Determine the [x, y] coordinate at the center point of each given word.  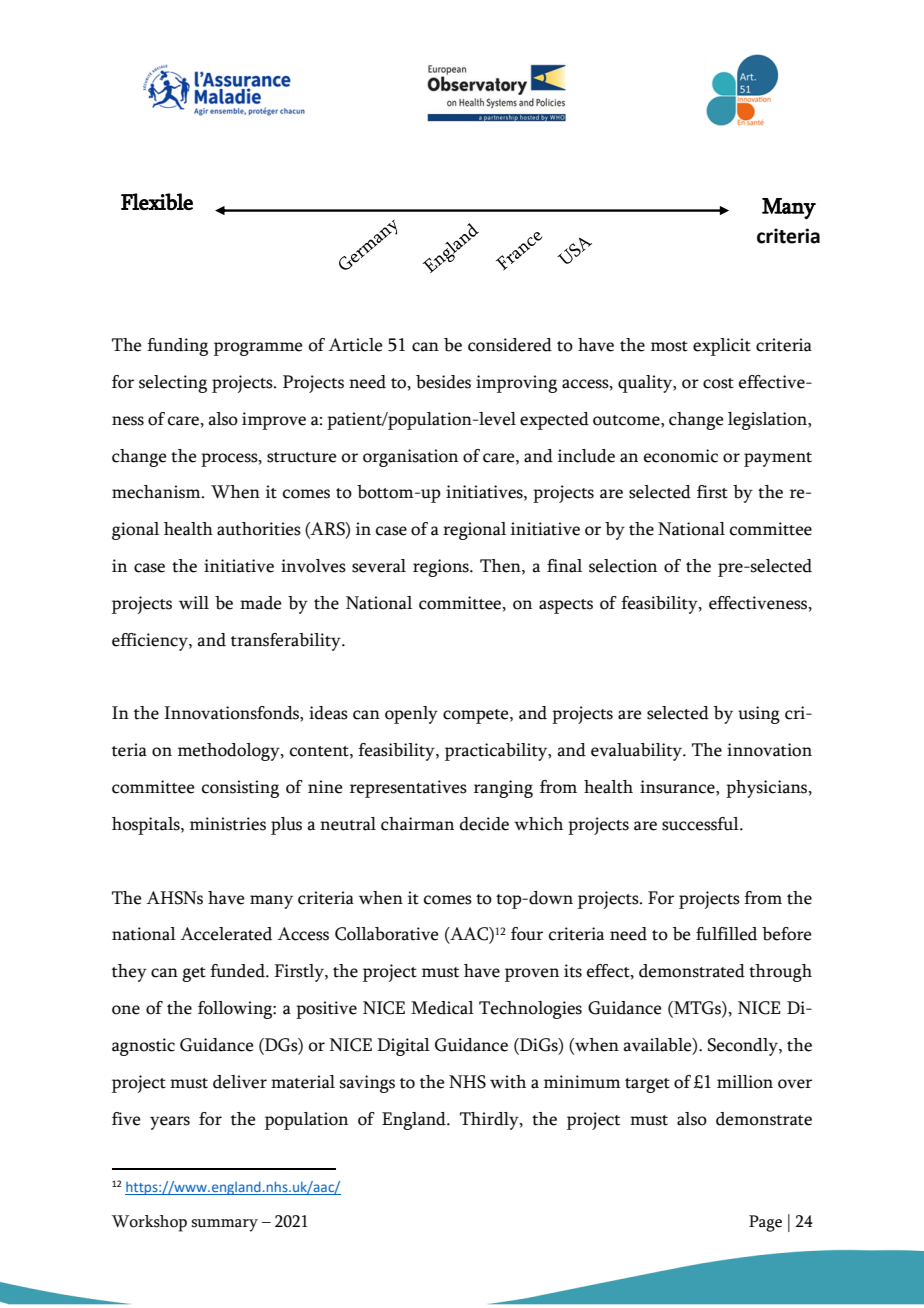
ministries [228, 824]
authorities [259, 529]
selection [623, 566]
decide [484, 824]
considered [510, 345]
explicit [722, 347]
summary [224, 1225]
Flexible [157, 201]
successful [701, 824]
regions [442, 568]
